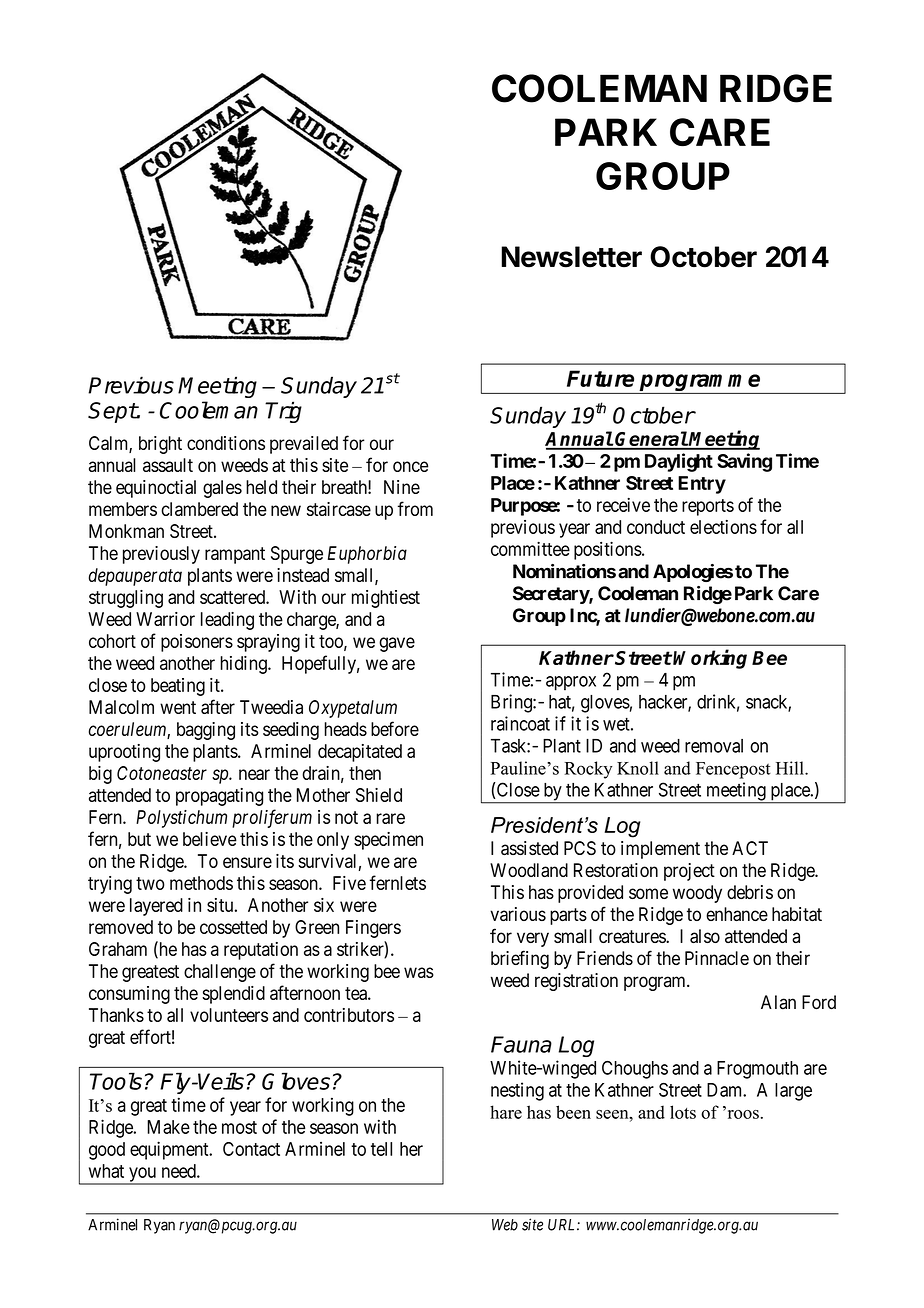 This screenshot has height=1308, width=924. I want to click on Newsletter, so click(571, 257).
